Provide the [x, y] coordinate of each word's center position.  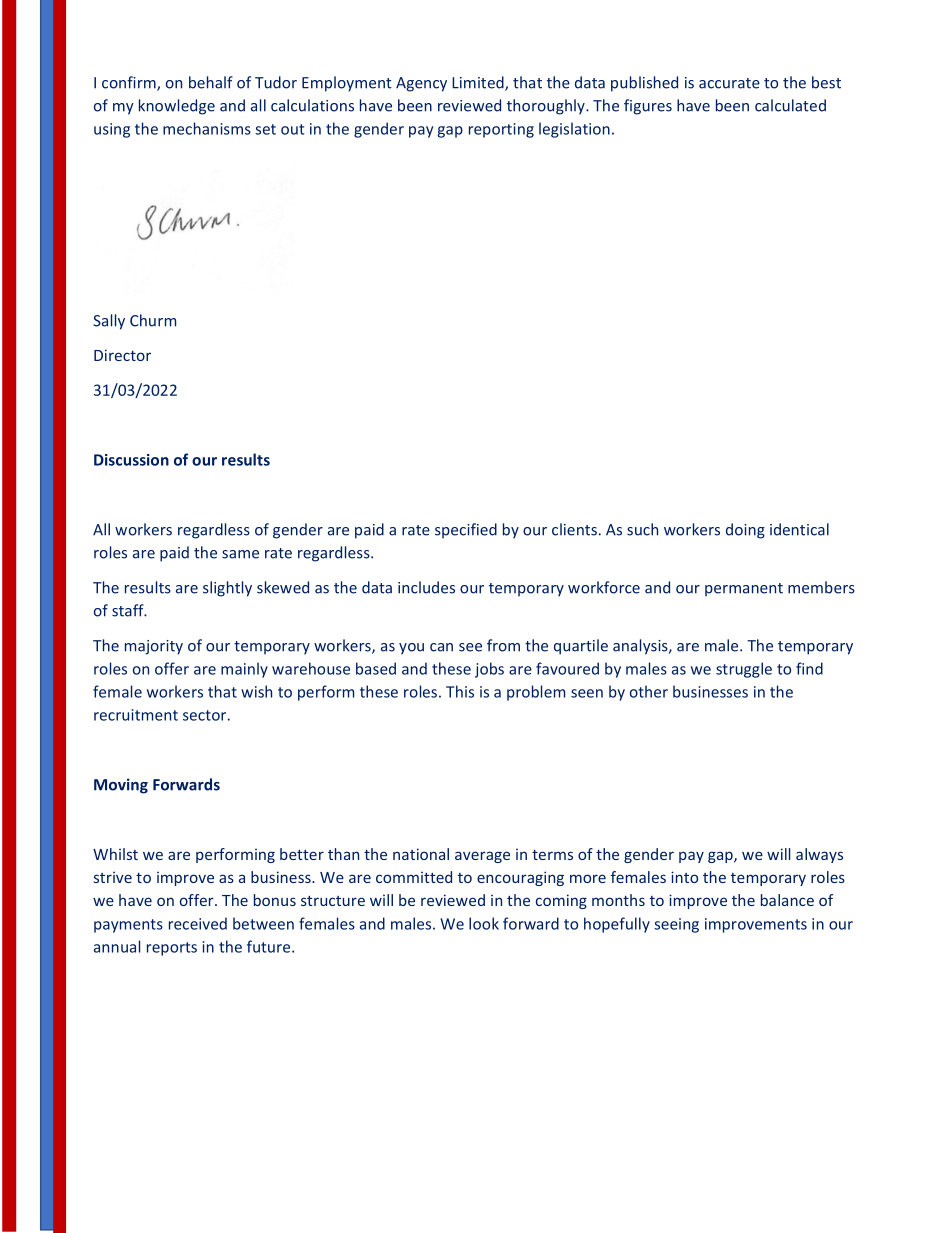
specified [466, 531]
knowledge [177, 107]
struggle [744, 670]
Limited [479, 83]
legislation [574, 130]
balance [787, 900]
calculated [790, 105]
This [460, 691]
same [240, 554]
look [484, 923]
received [198, 923]
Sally [109, 322]
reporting [501, 130]
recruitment [136, 715]
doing [745, 531]
